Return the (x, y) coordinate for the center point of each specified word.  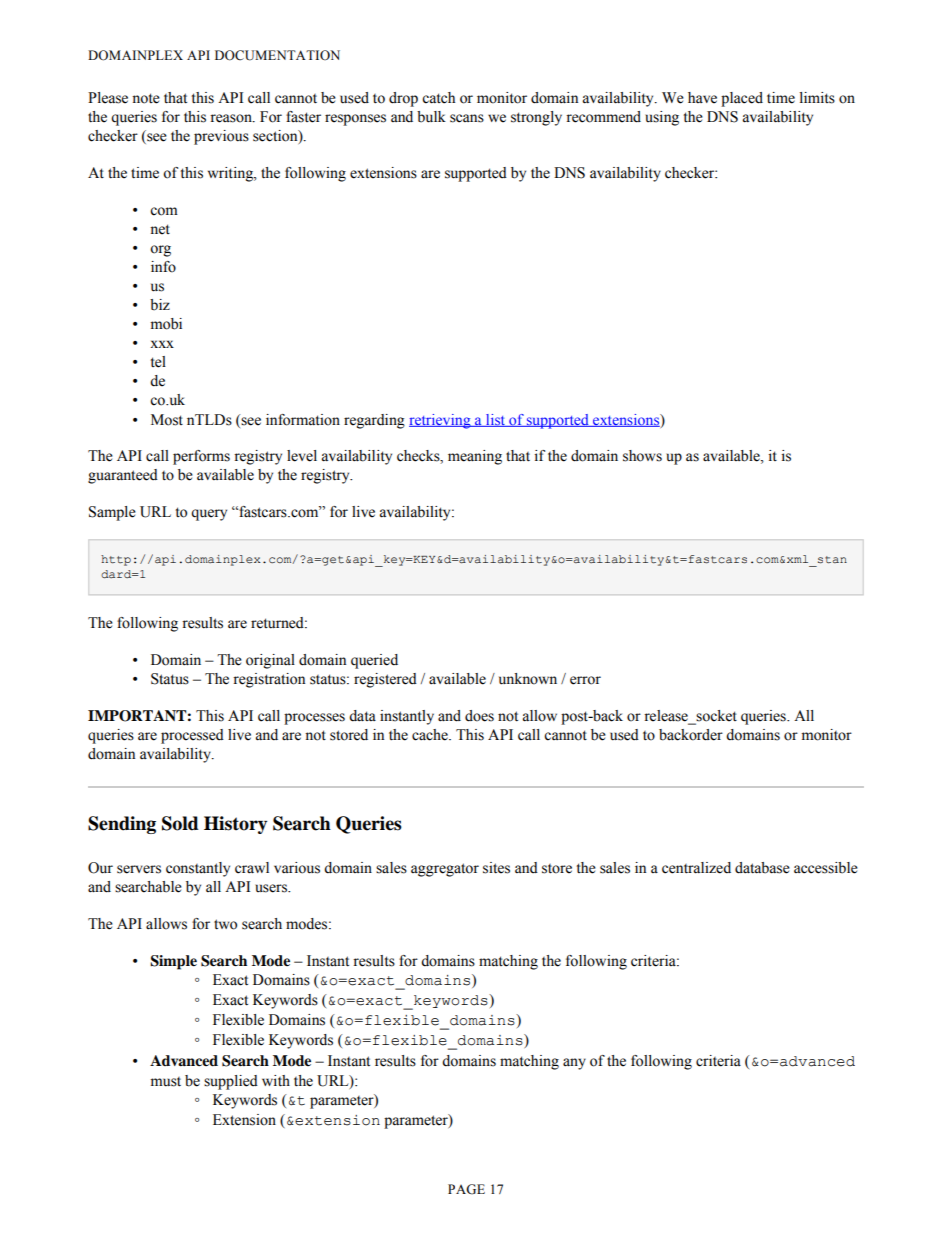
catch (438, 98)
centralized (696, 868)
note (146, 98)
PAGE (466, 1189)
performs (201, 457)
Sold (180, 823)
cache (431, 735)
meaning (475, 457)
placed (742, 99)
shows (642, 456)
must (165, 1082)
